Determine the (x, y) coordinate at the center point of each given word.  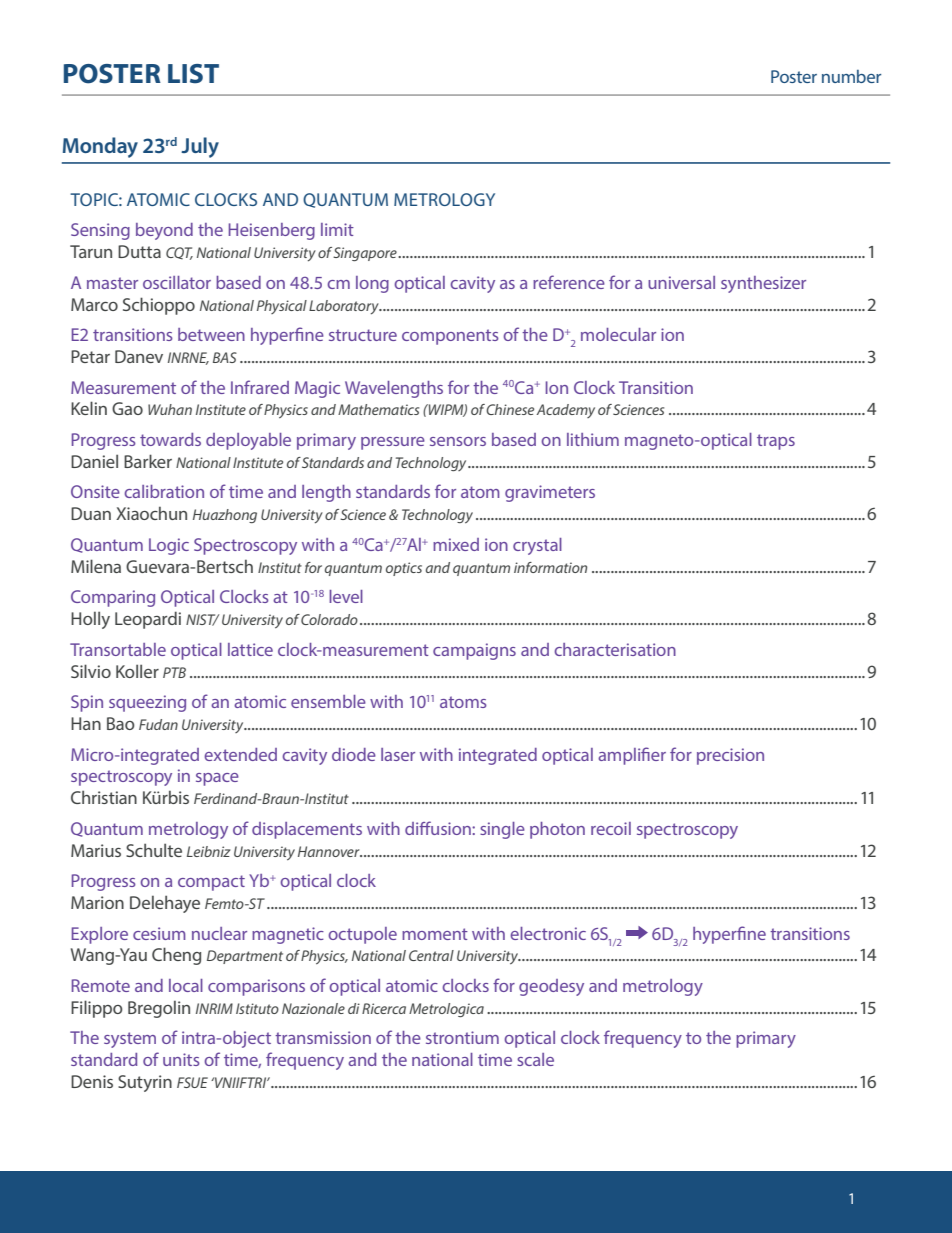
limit (337, 229)
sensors (458, 441)
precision (730, 756)
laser (398, 754)
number (851, 76)
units (181, 1059)
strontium (462, 1037)
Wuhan (170, 409)
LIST (193, 74)
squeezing (147, 703)
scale (535, 1059)
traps (776, 442)
